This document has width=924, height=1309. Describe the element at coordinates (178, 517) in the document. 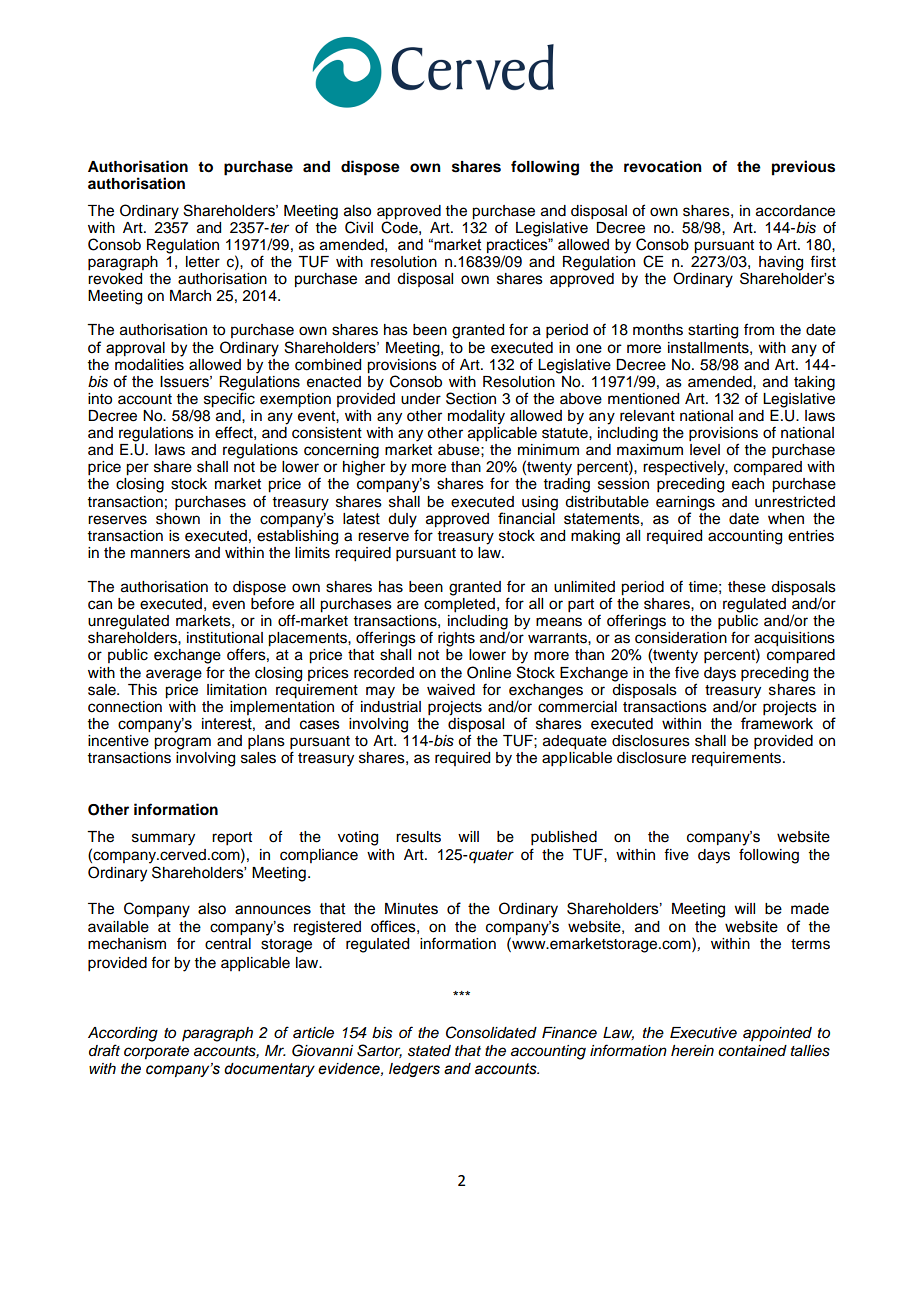

I see `shown` at that location.
